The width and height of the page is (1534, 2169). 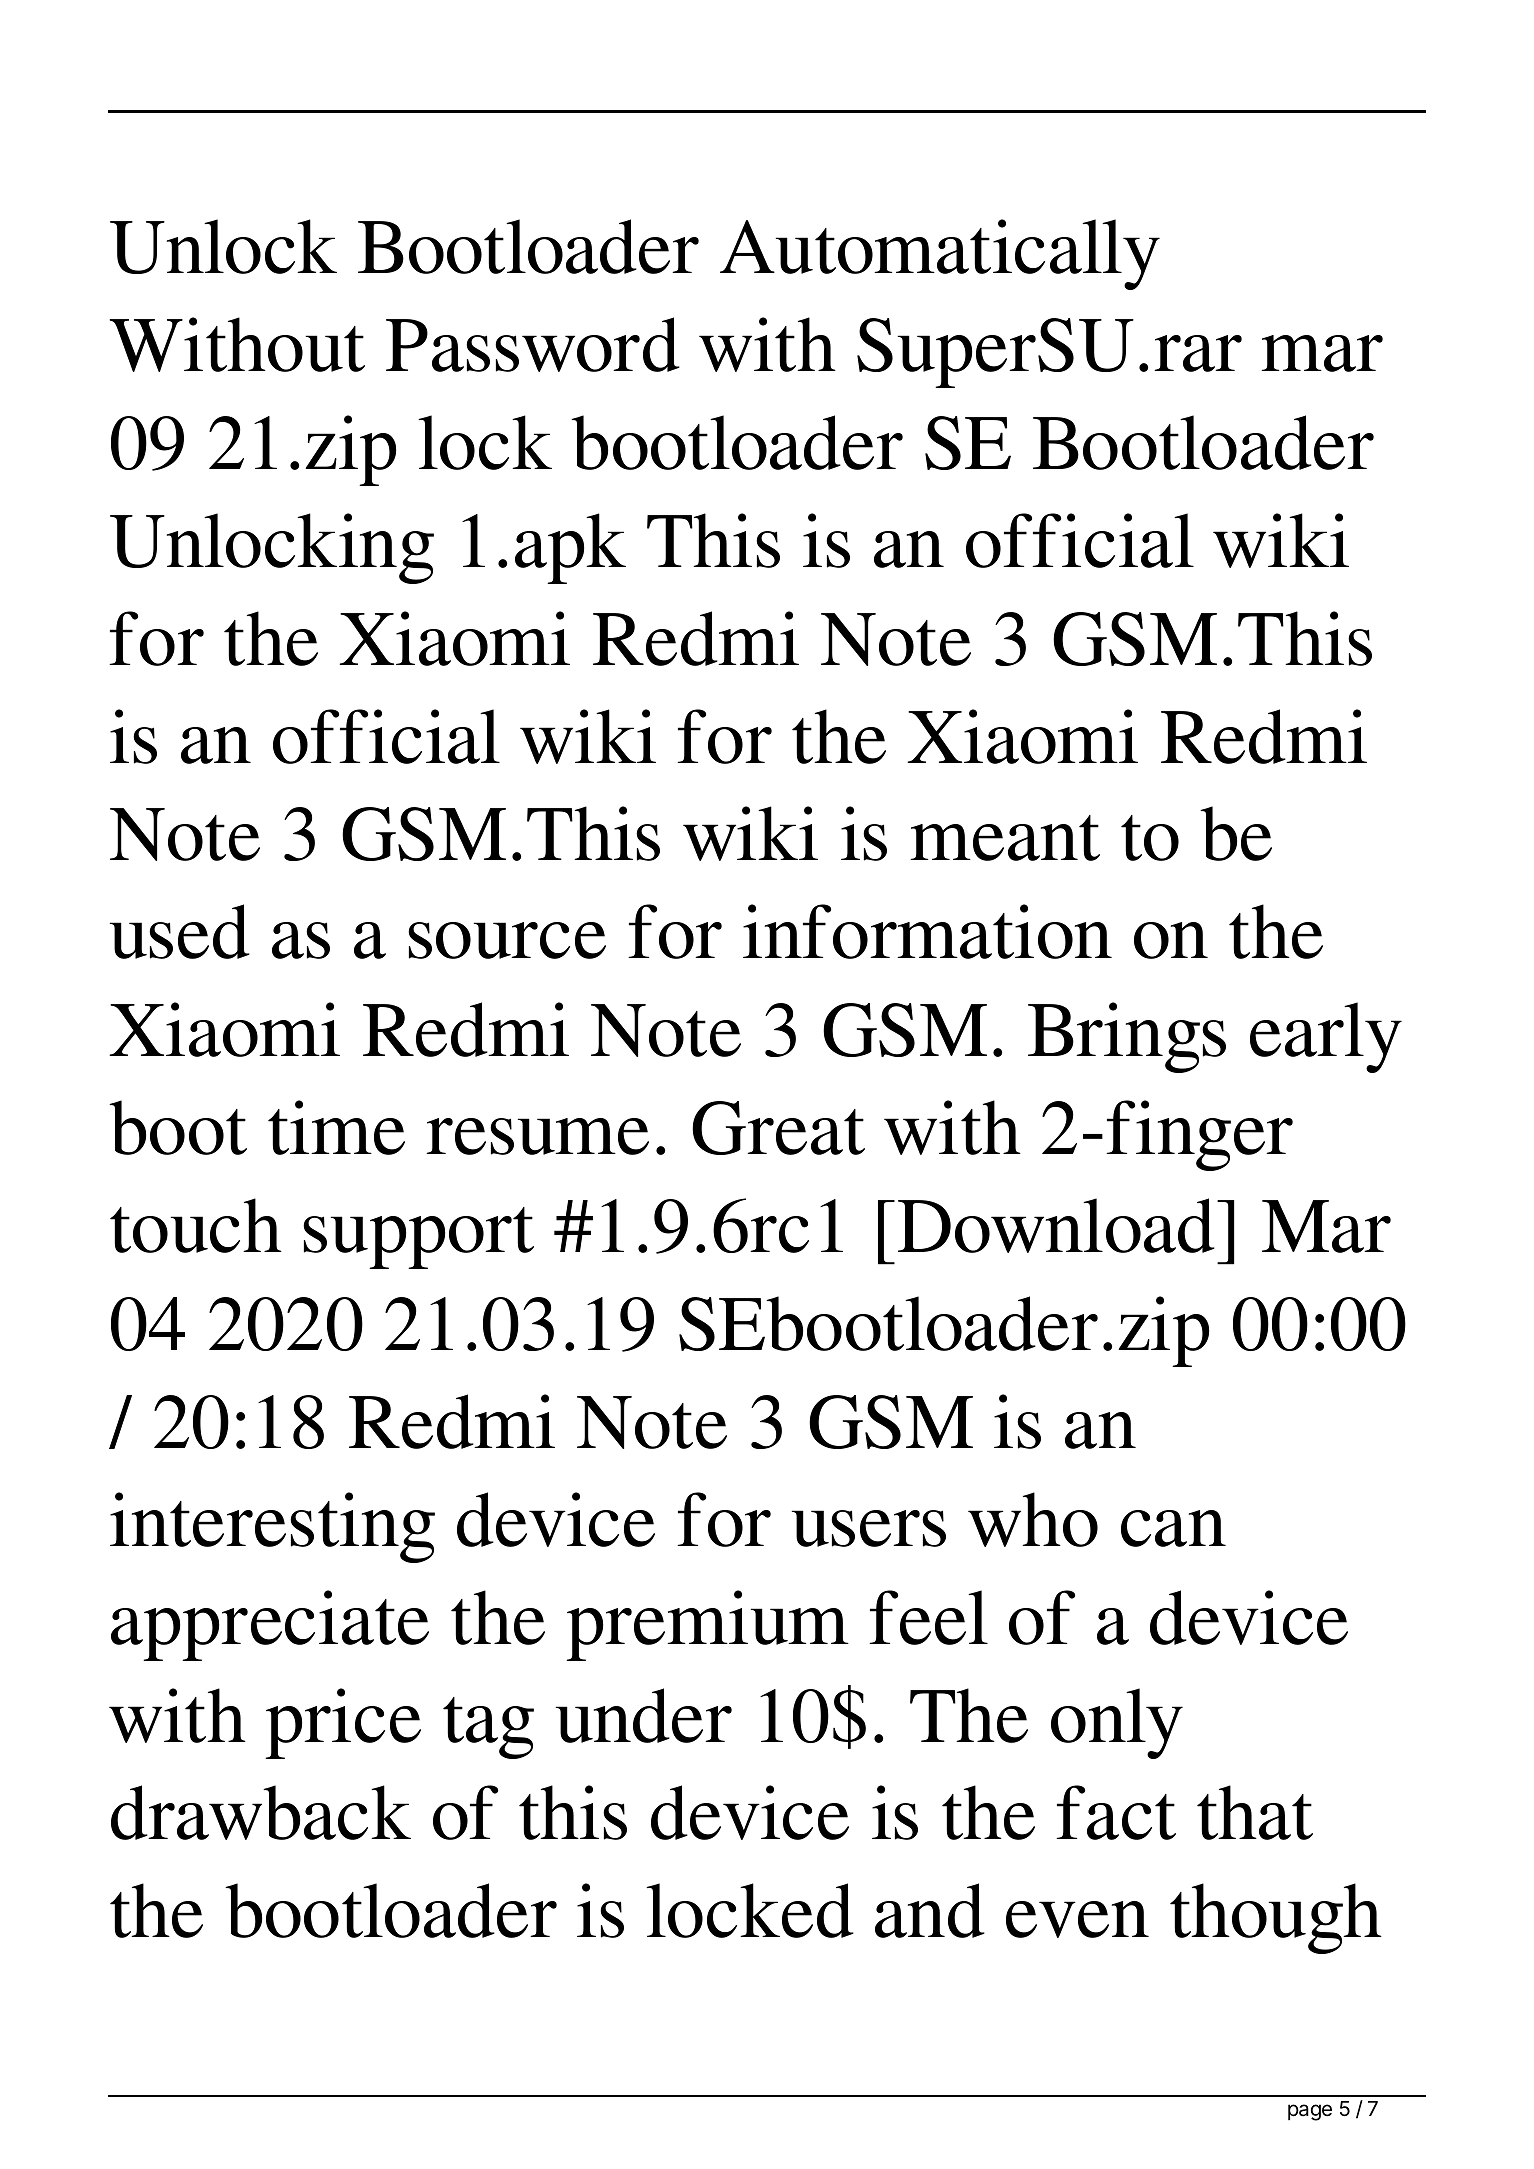 What do you see at coordinates (272, 1527) in the page?
I see `interesting` at bounding box center [272, 1527].
